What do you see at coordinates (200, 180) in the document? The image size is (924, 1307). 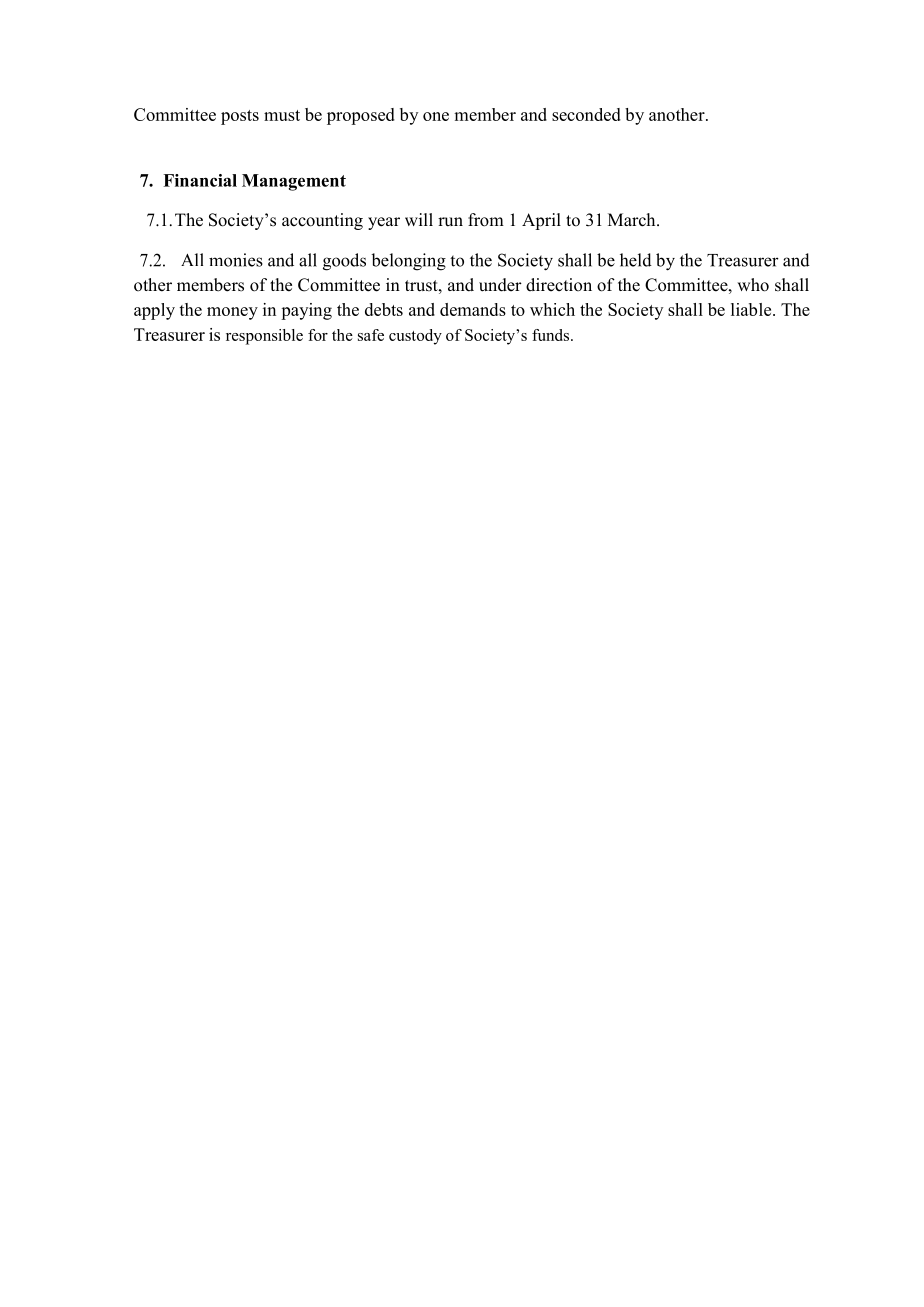 I see `Financial` at bounding box center [200, 180].
